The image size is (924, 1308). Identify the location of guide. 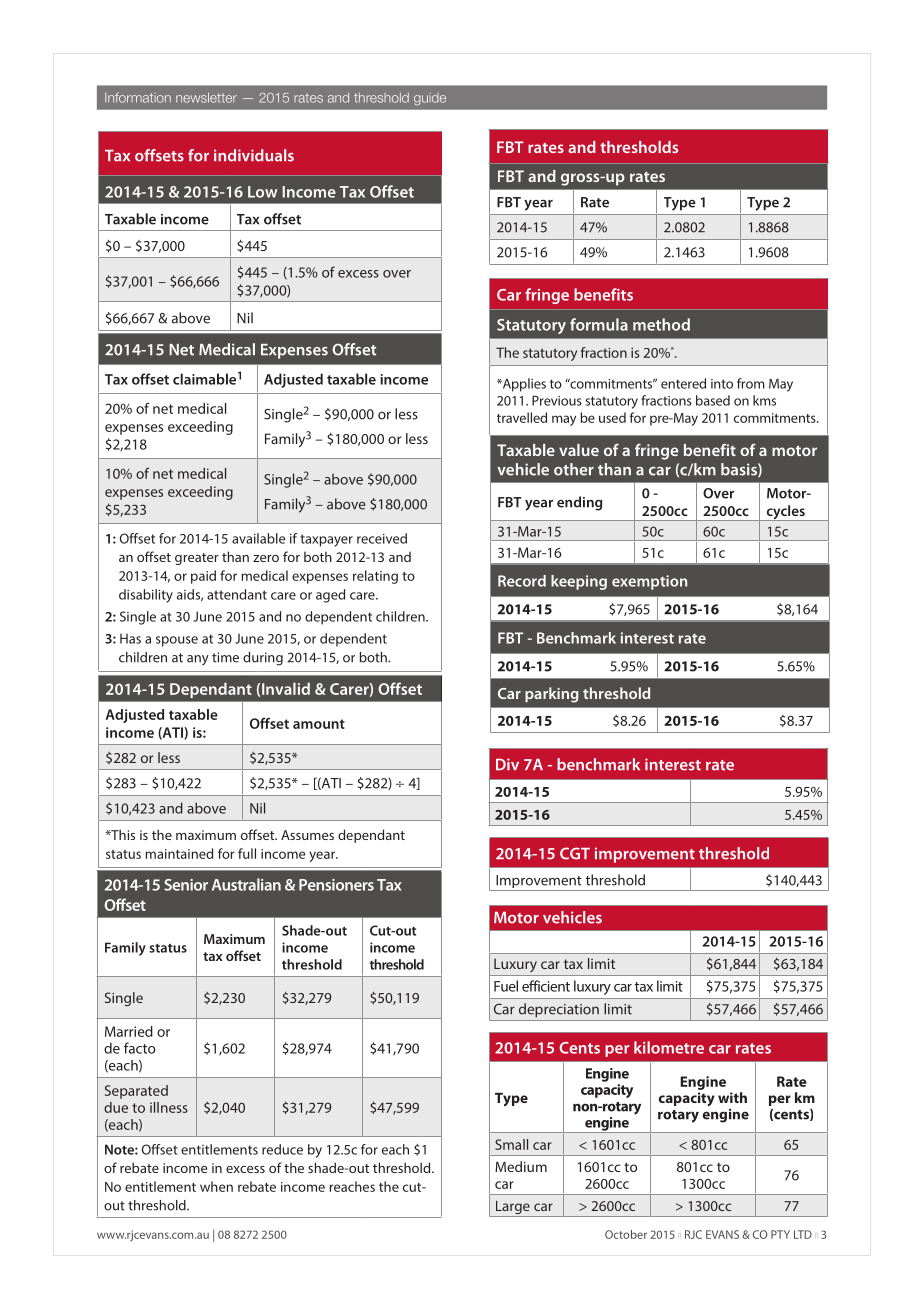
(430, 99).
